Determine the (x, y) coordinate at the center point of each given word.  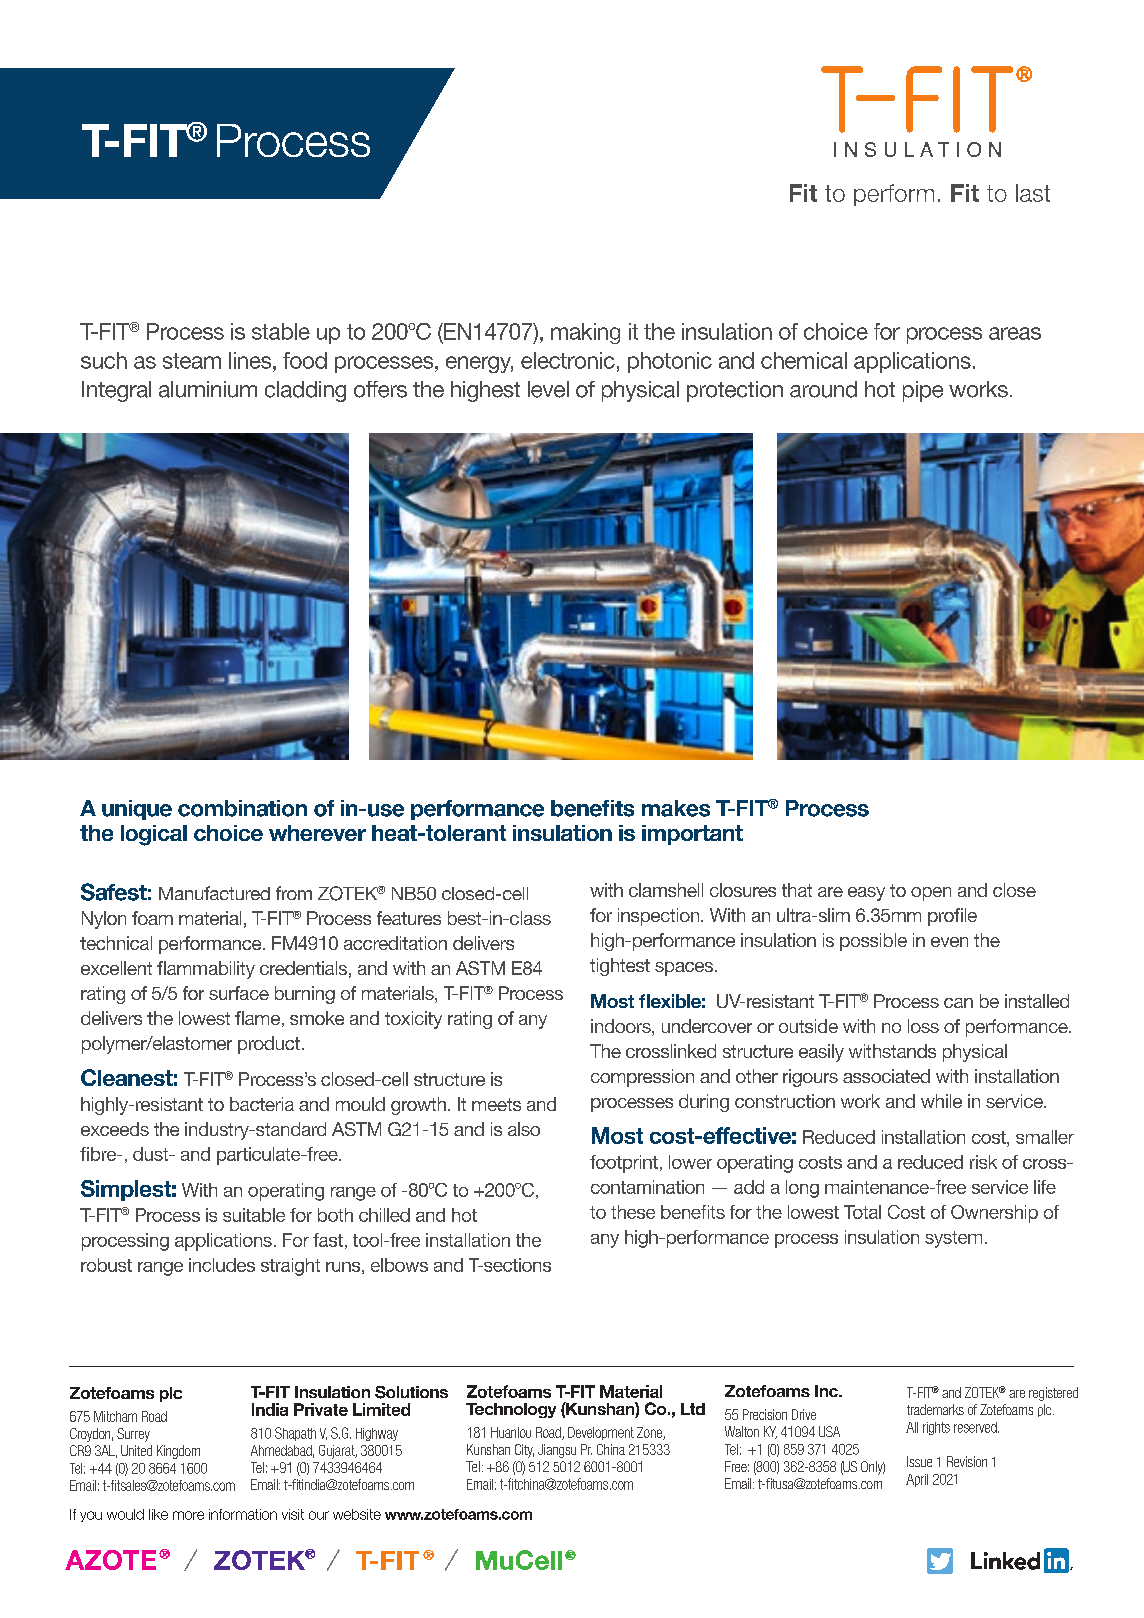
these (633, 1212)
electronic (568, 360)
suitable (254, 1215)
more (188, 1515)
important (692, 835)
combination (242, 808)
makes (676, 808)
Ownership (994, 1214)
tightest (620, 967)
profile (952, 917)
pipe (923, 391)
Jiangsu (557, 1451)
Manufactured (214, 893)
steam (192, 361)
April (917, 1480)
